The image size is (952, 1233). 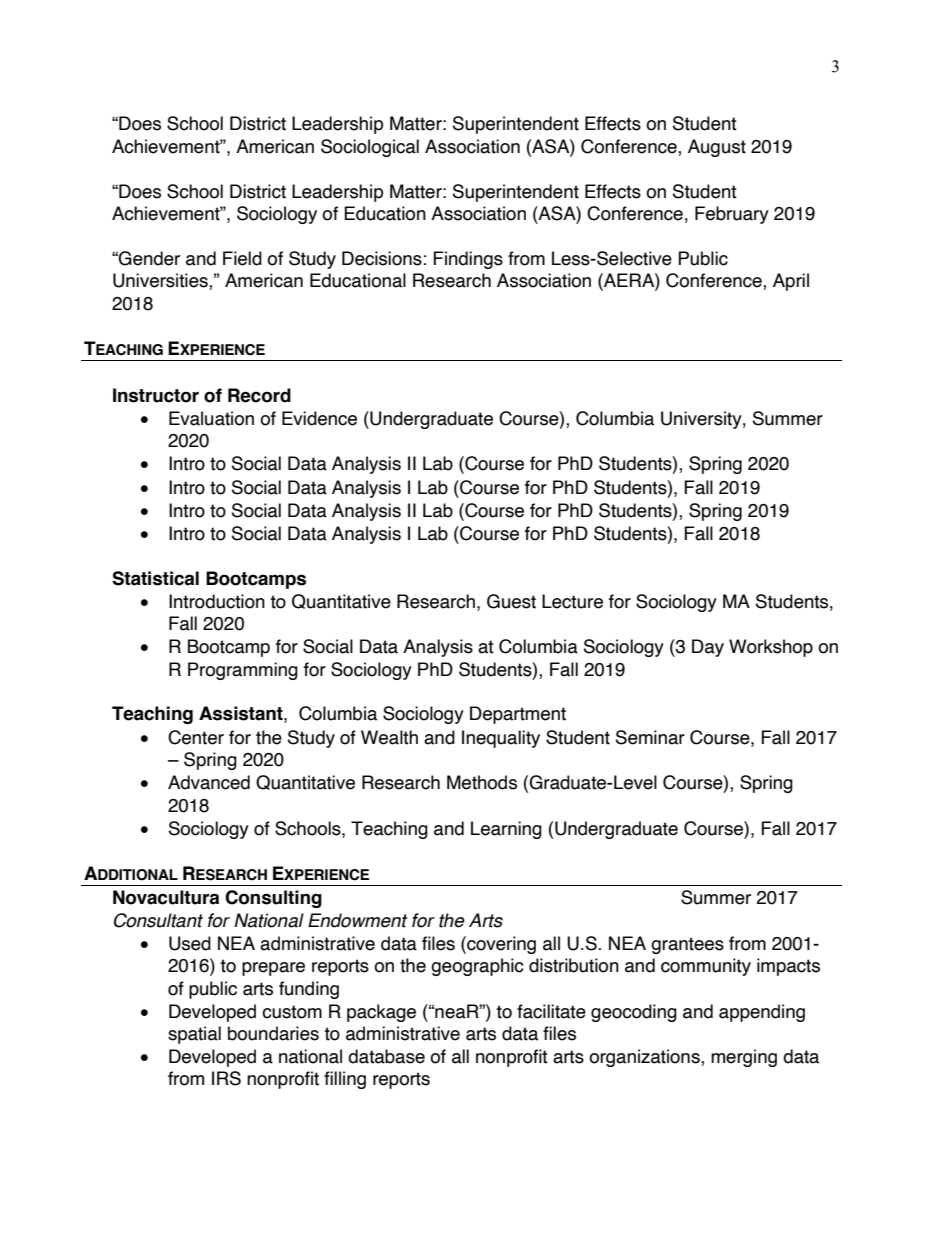 What do you see at coordinates (370, 148) in the document?
I see `Sociological` at bounding box center [370, 148].
